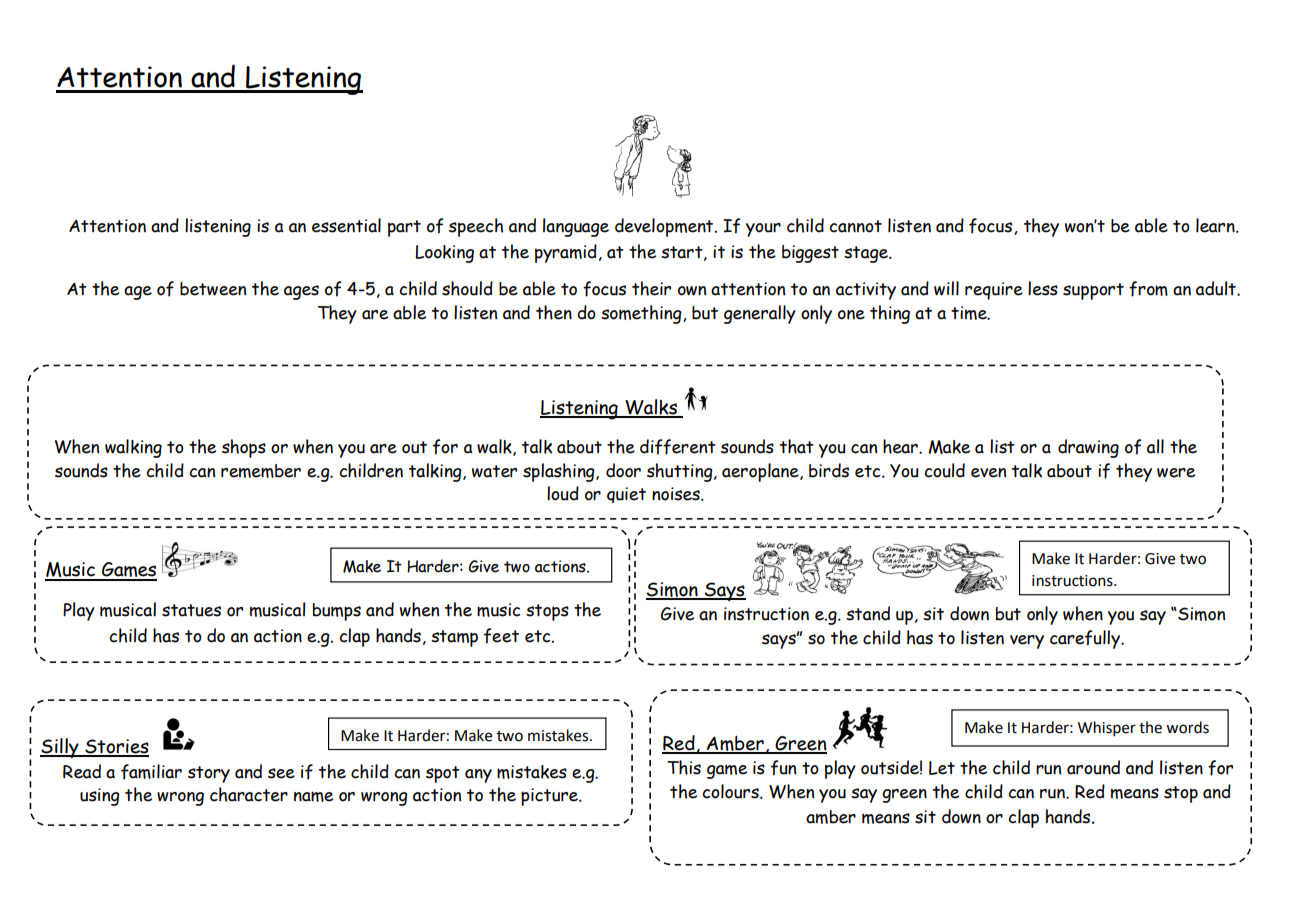 The image size is (1308, 924). Describe the element at coordinates (1093, 767) in the document. I see `around` at that location.
